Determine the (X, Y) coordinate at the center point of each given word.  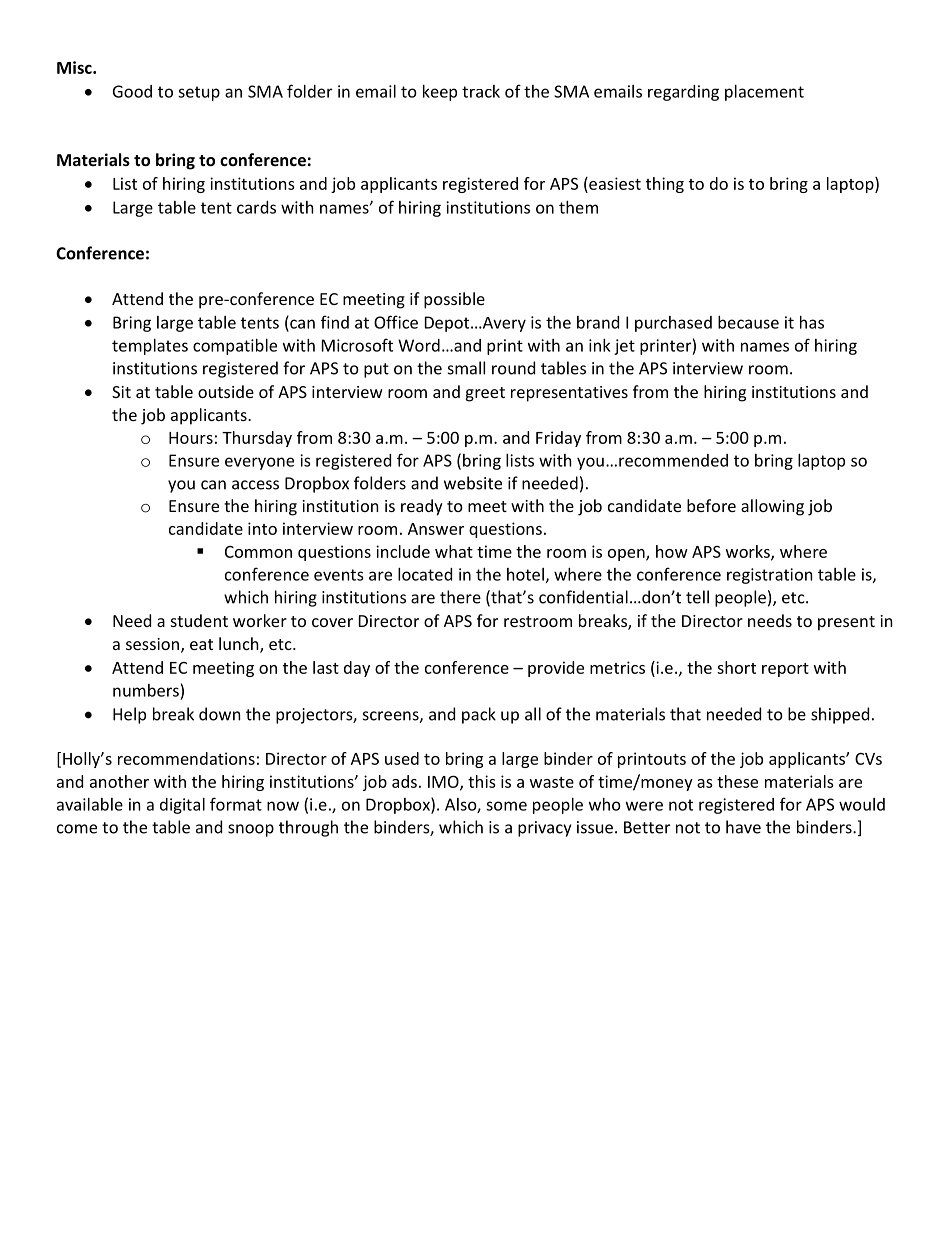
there (460, 597)
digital (182, 806)
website (473, 483)
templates (150, 347)
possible (454, 300)
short (736, 667)
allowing (772, 507)
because (748, 322)
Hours (191, 438)
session (154, 645)
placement (764, 93)
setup (199, 93)
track (481, 91)
